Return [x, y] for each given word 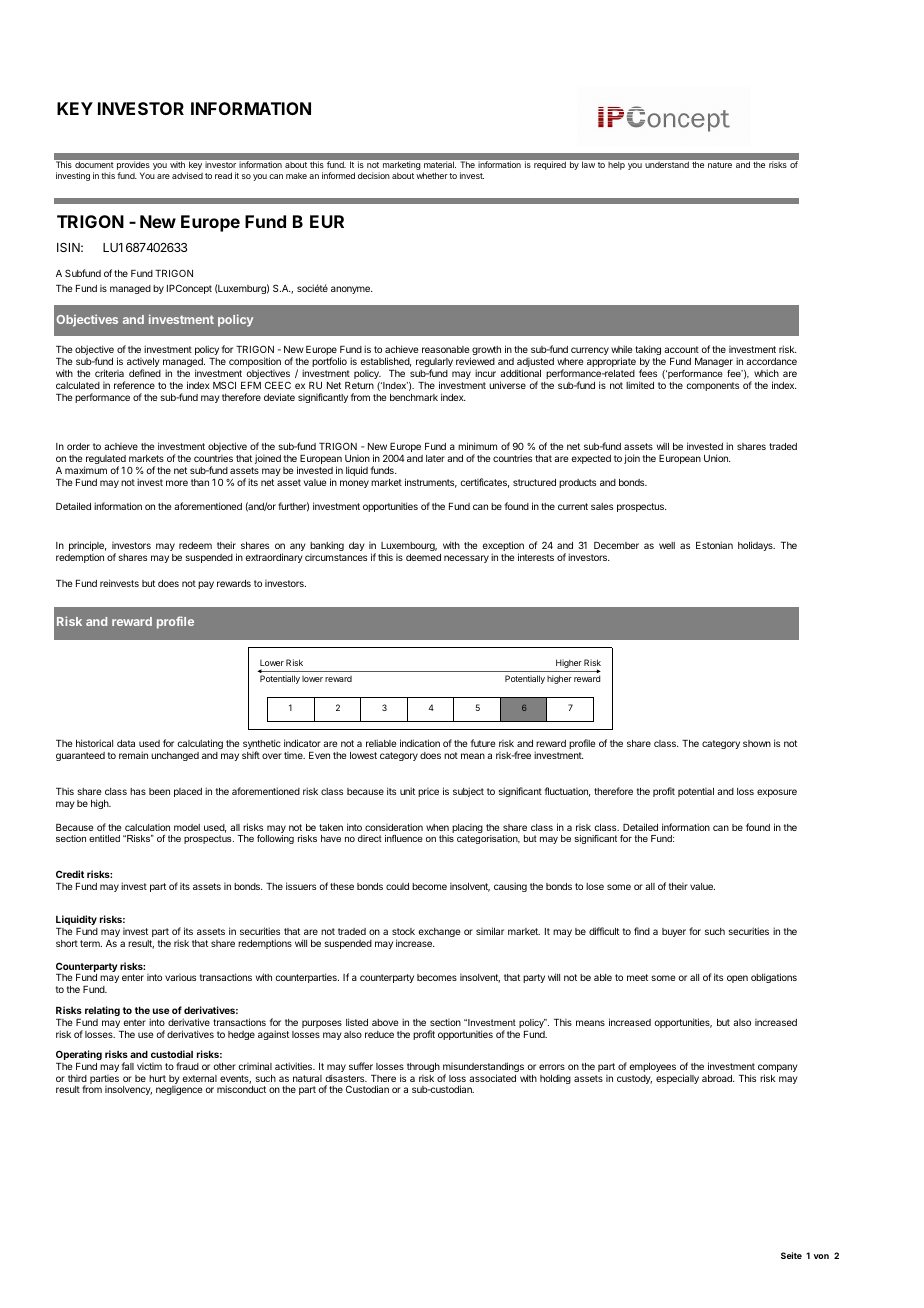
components [712, 386]
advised [187, 175]
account [681, 349]
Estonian [714, 545]
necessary [466, 559]
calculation [147, 827]
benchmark [414, 397]
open [737, 979]
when [437, 827]
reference [134, 385]
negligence [179, 1090]
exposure [777, 793]
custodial [172, 1054]
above [385, 1022]
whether [432, 175]
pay [206, 585]
